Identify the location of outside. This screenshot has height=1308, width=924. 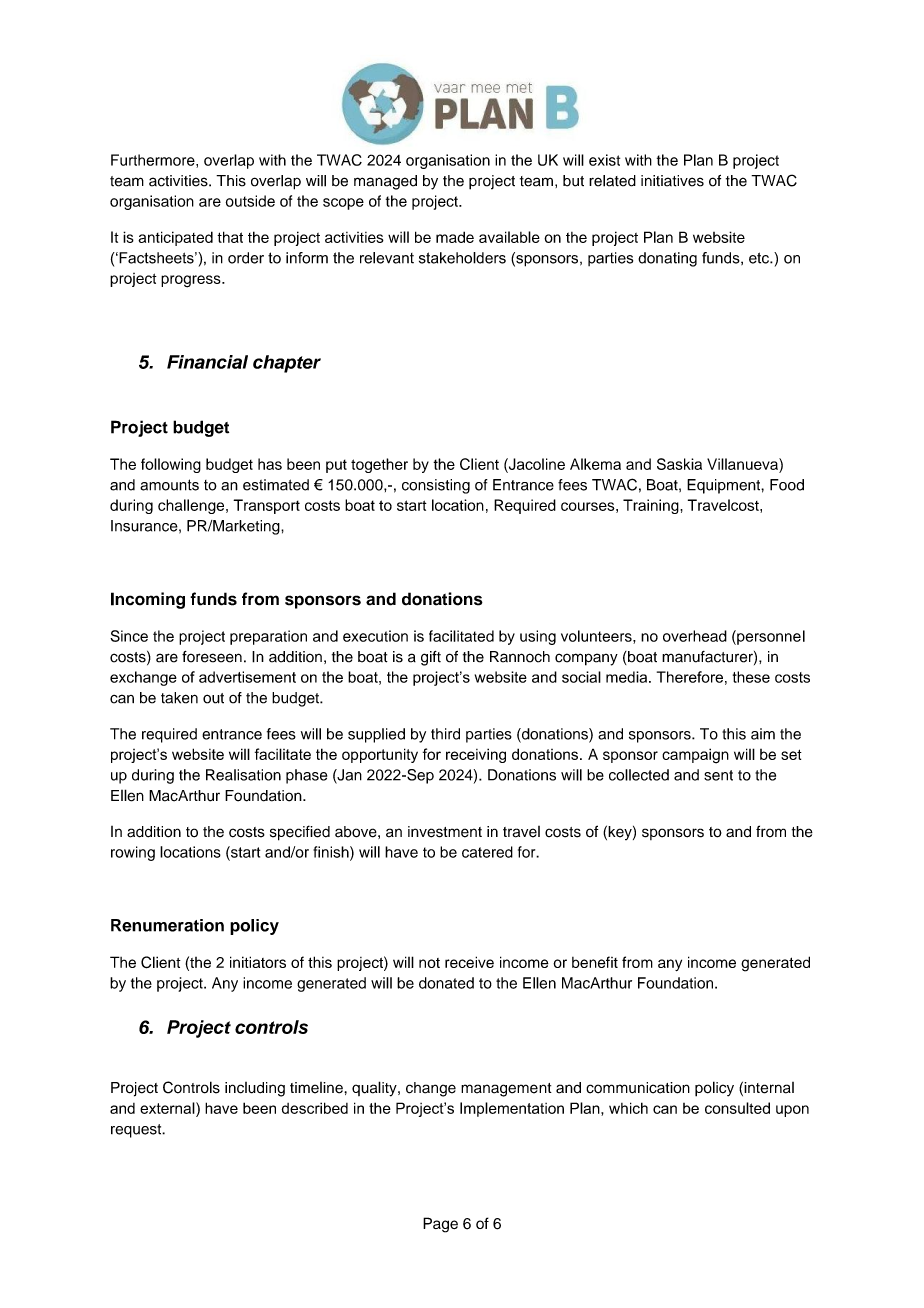
(250, 201).
